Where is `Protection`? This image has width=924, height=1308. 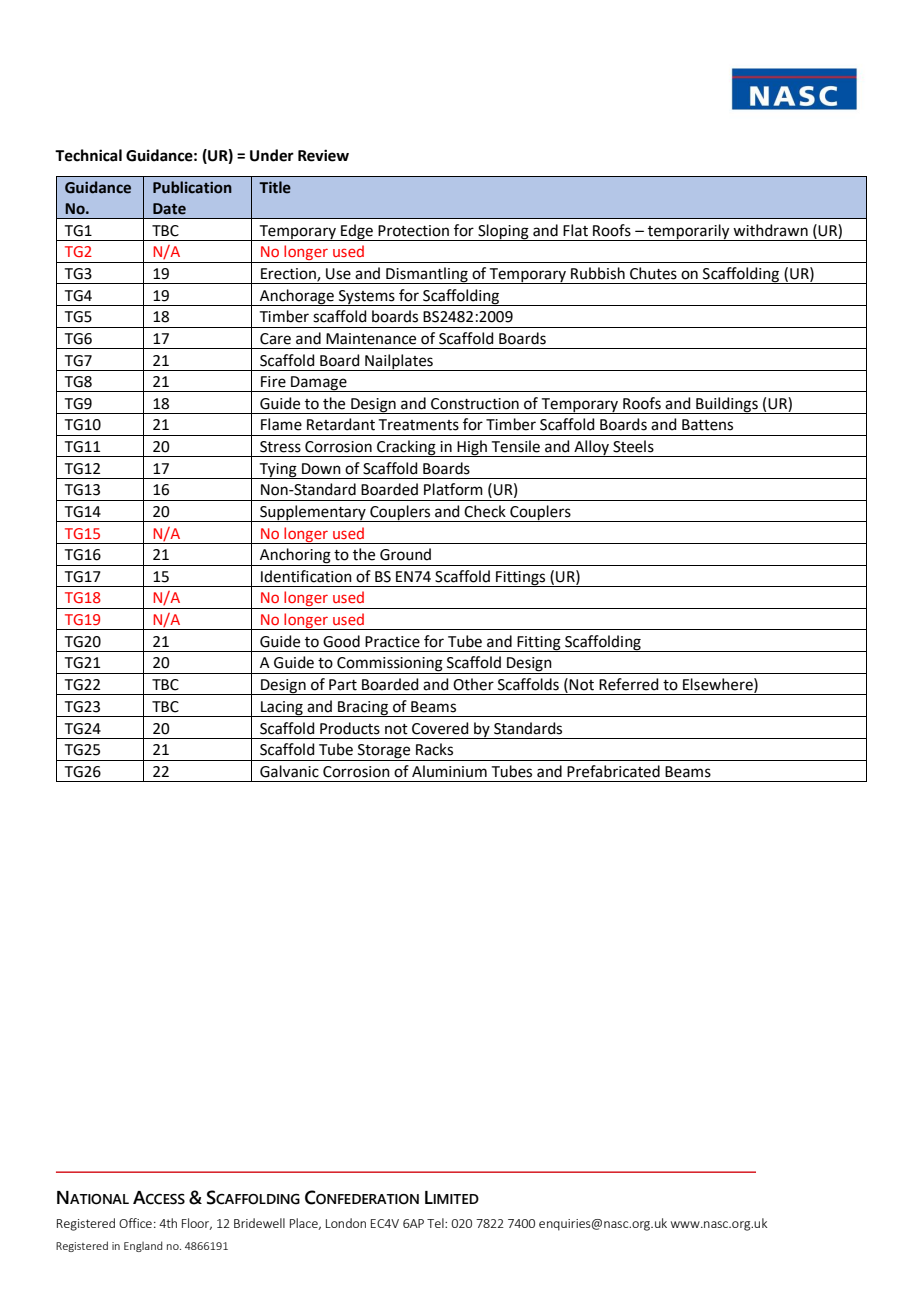 Protection is located at coordinates (413, 231).
